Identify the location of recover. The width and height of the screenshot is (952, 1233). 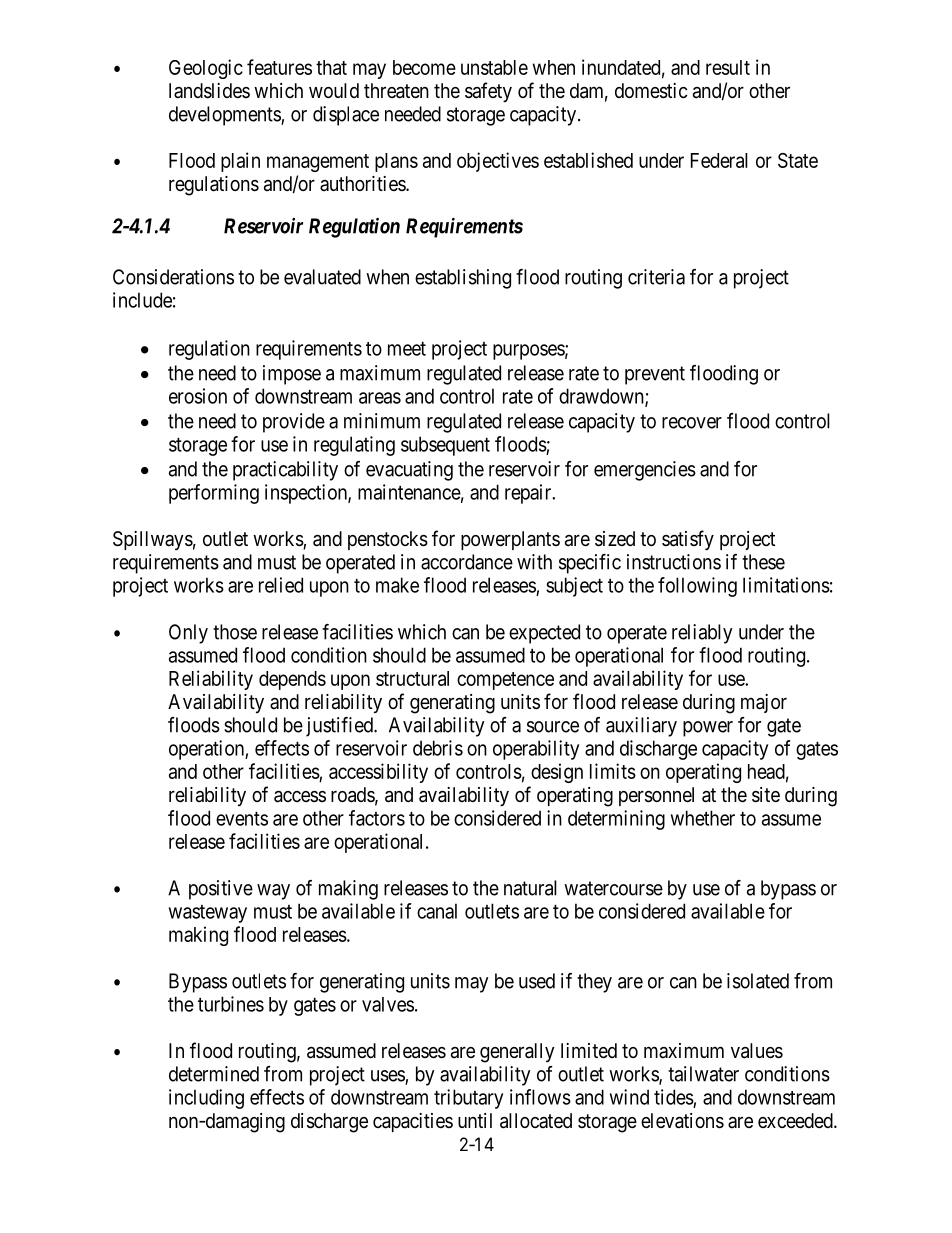
(692, 423).
